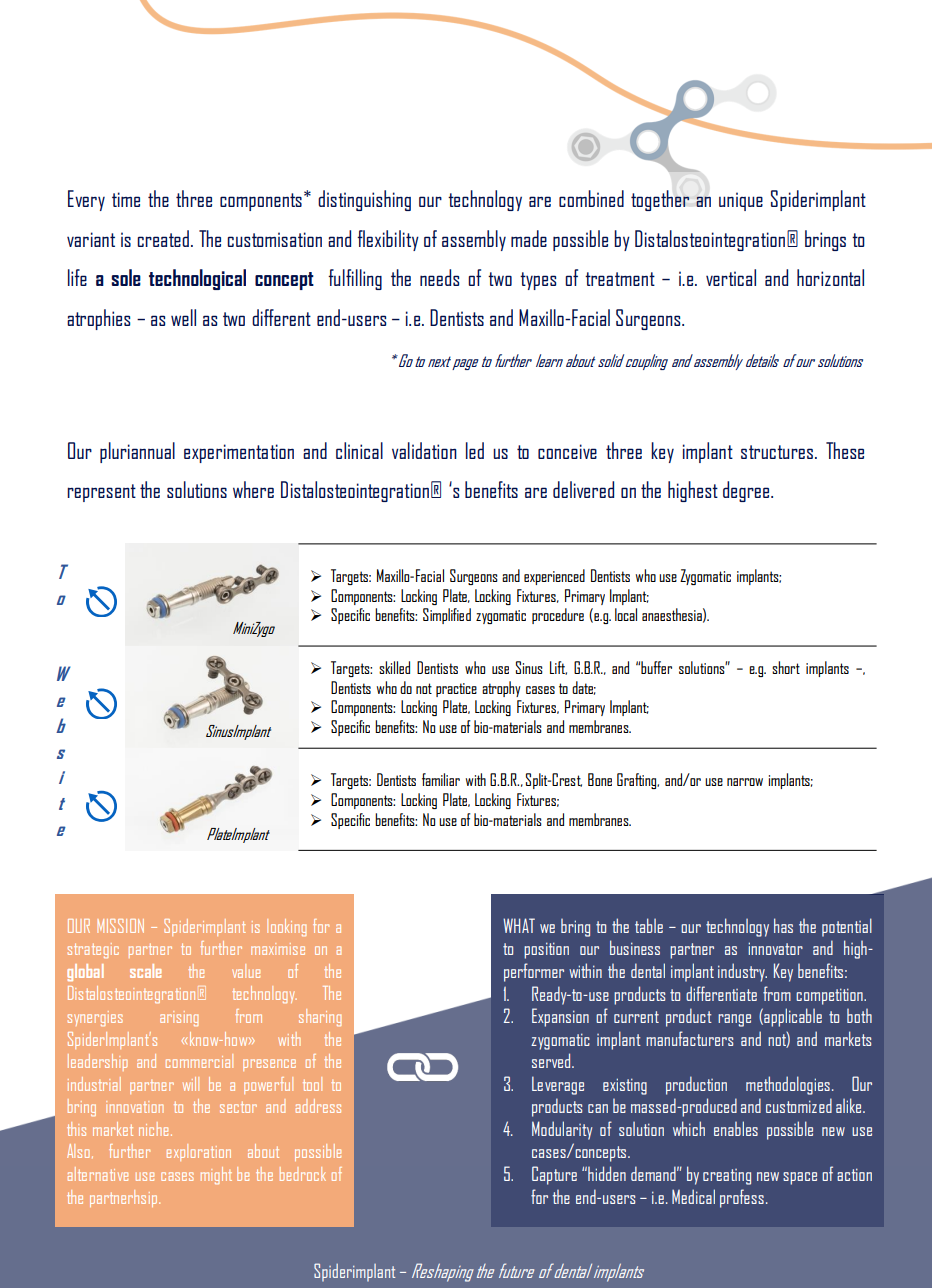 Image resolution: width=932 pixels, height=1288 pixels. I want to click on experimentation, so click(239, 453).
